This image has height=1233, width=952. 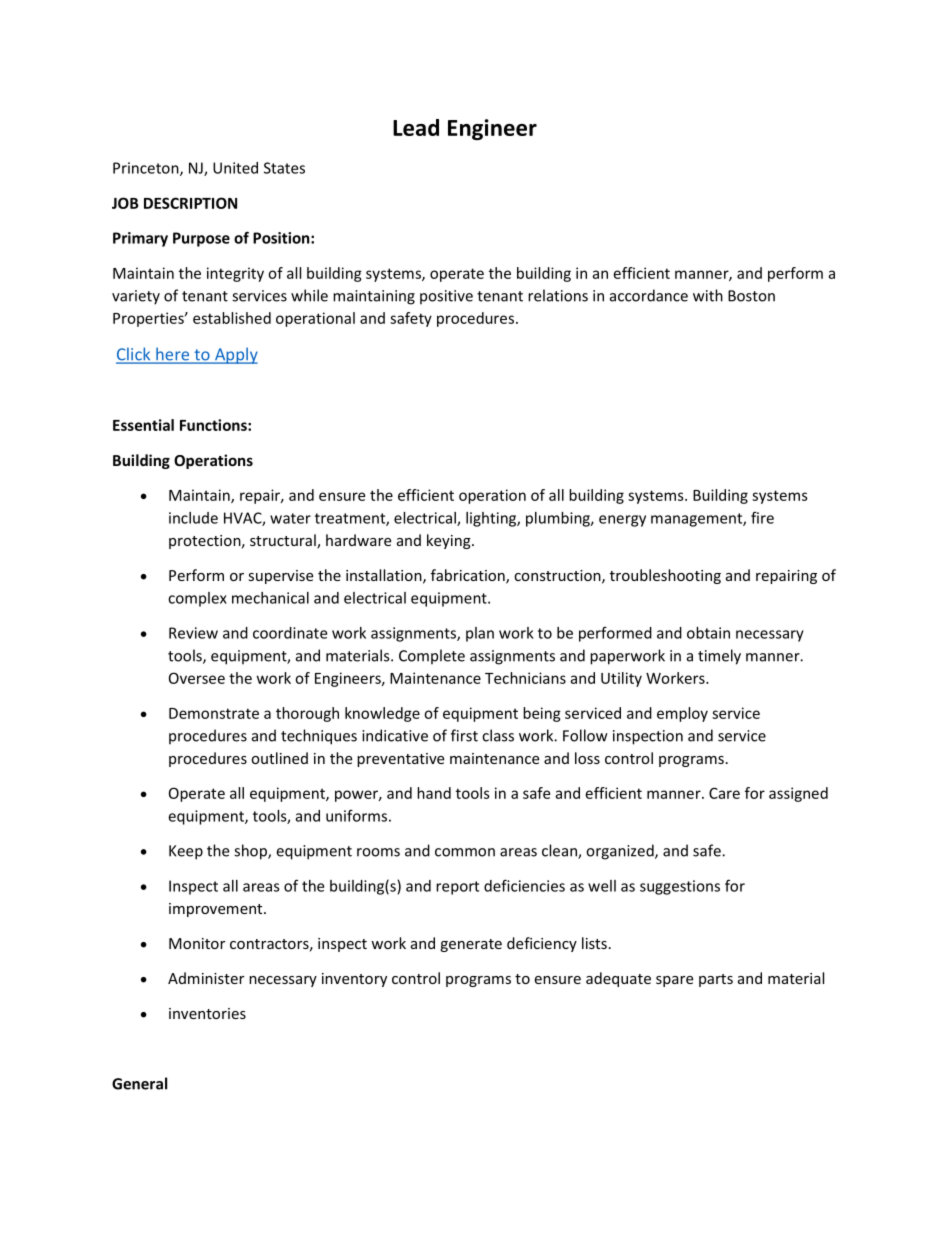 What do you see at coordinates (416, 127) in the image?
I see `Lead` at bounding box center [416, 127].
